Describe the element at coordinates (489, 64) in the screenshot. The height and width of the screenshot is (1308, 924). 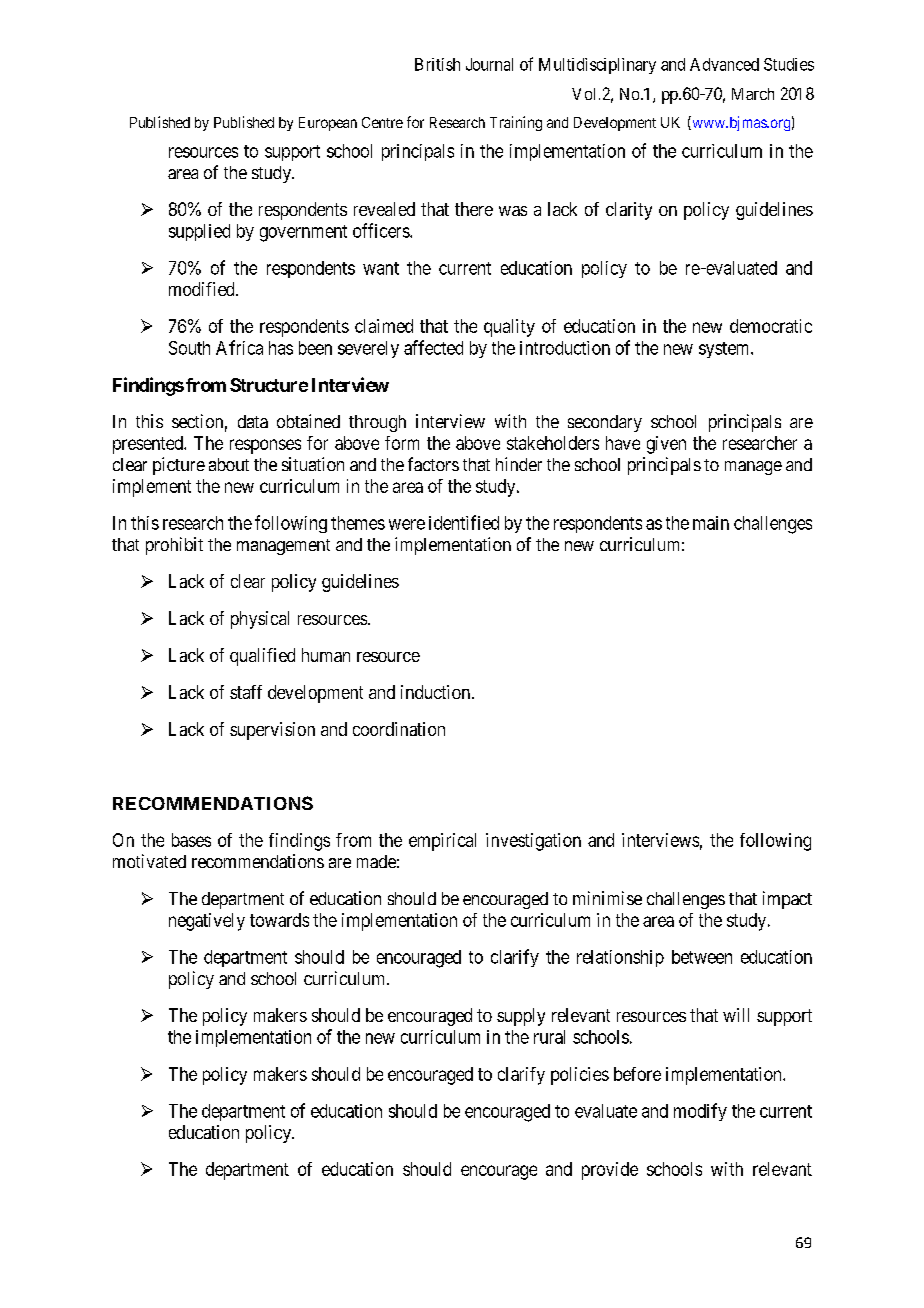
I see `Journal` at that location.
